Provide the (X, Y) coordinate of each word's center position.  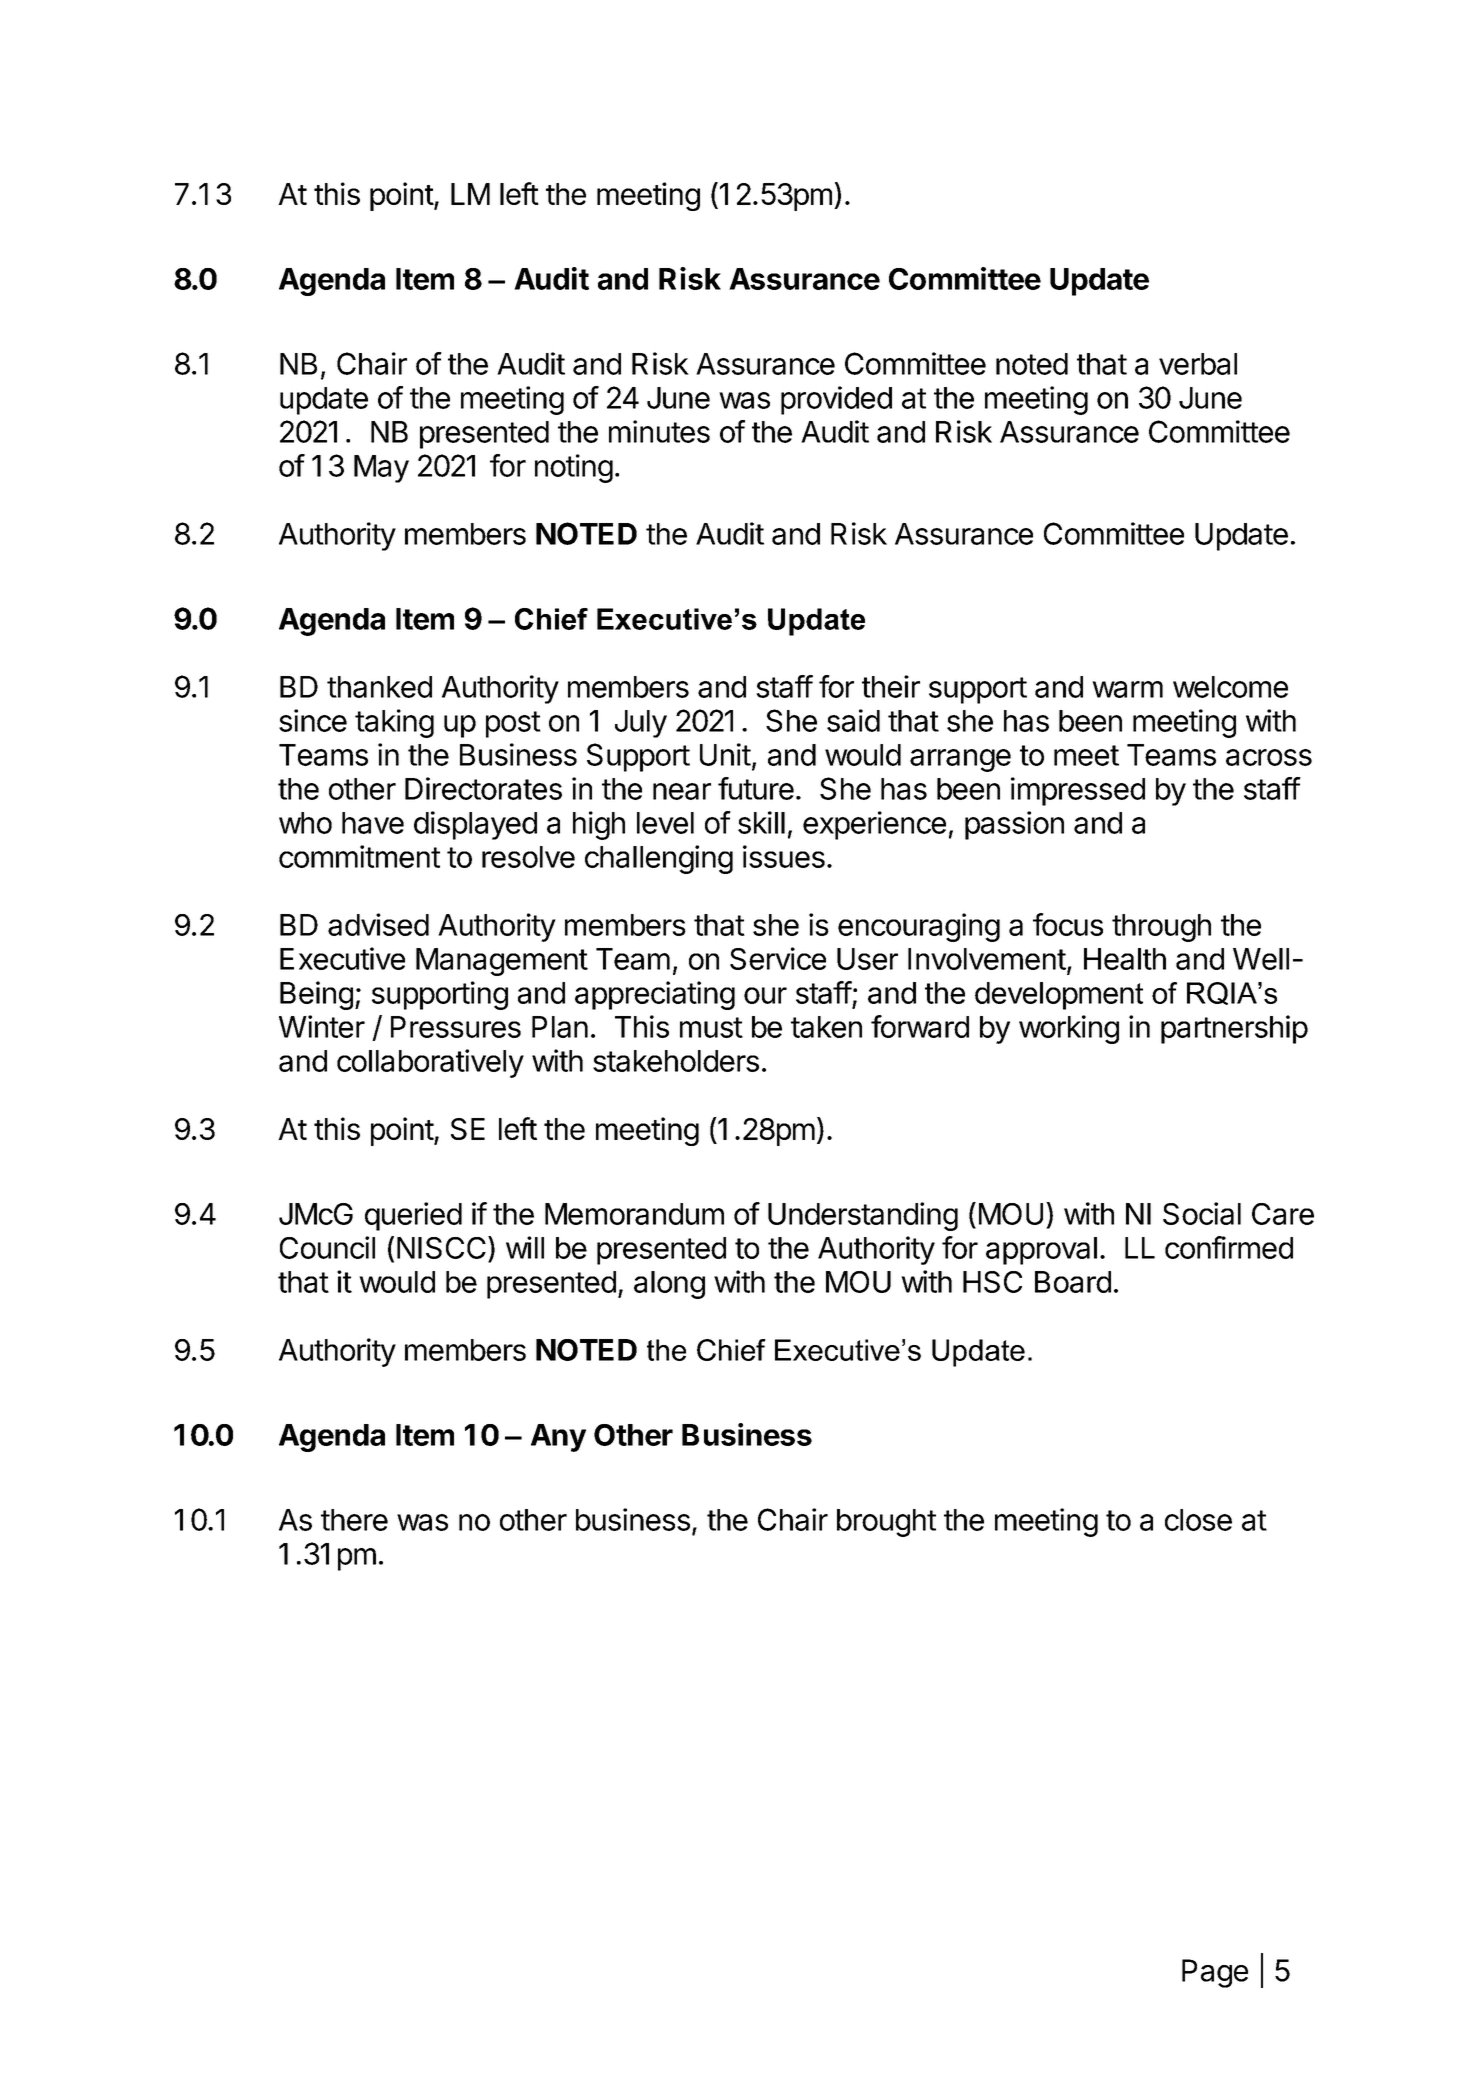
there (354, 1520)
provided (836, 400)
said (853, 720)
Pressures (456, 1027)
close (1198, 1520)
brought (886, 1523)
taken (826, 1027)
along (669, 1285)
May (381, 469)
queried (413, 1216)
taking (394, 723)
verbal (1198, 364)
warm (1127, 689)
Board (1073, 1282)
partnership (1234, 1029)
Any (558, 1438)
